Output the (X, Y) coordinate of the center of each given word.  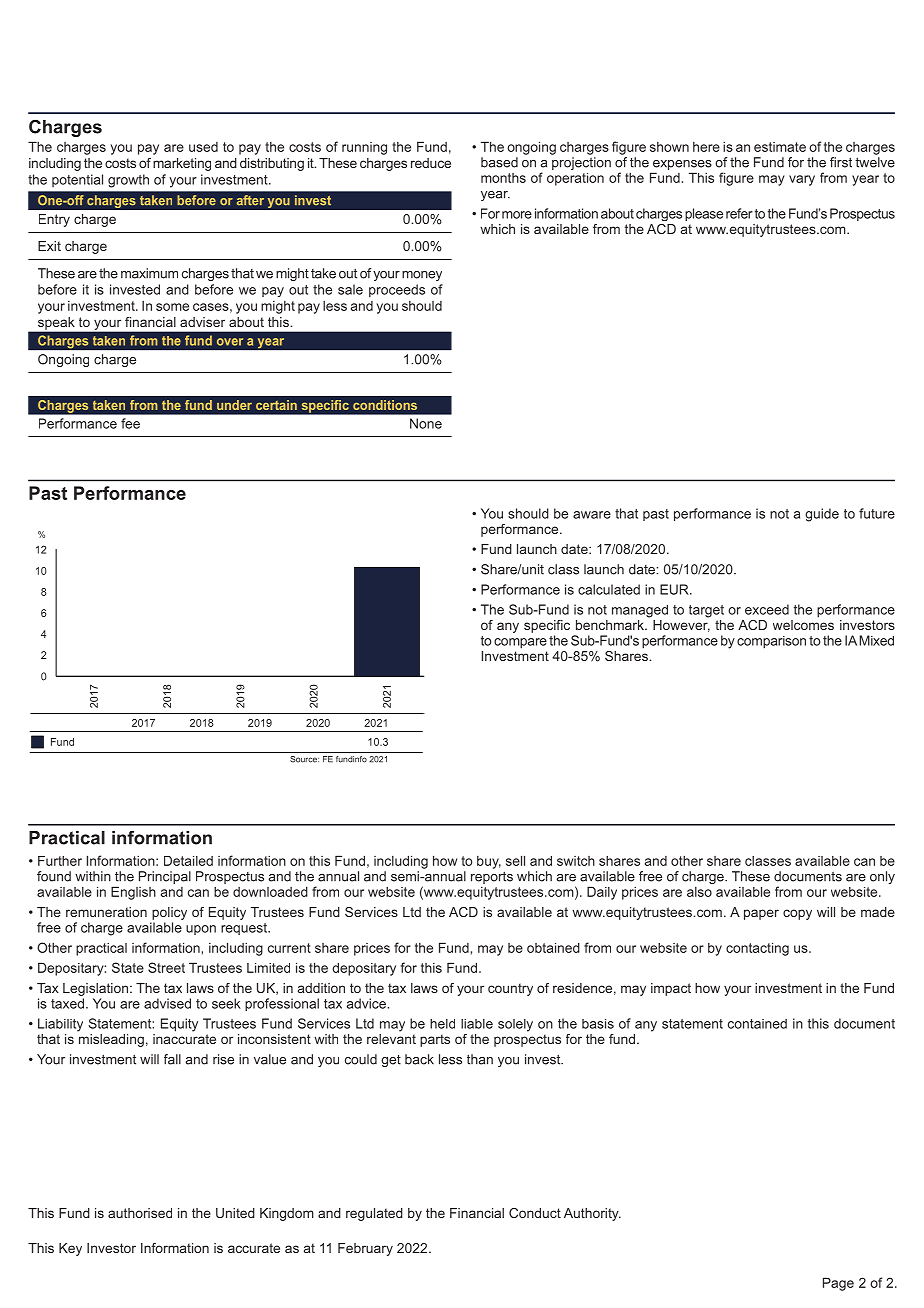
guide (822, 515)
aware (592, 515)
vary (802, 180)
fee (130, 423)
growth (128, 181)
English (133, 893)
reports (492, 877)
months (503, 178)
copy (797, 914)
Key (70, 1249)
